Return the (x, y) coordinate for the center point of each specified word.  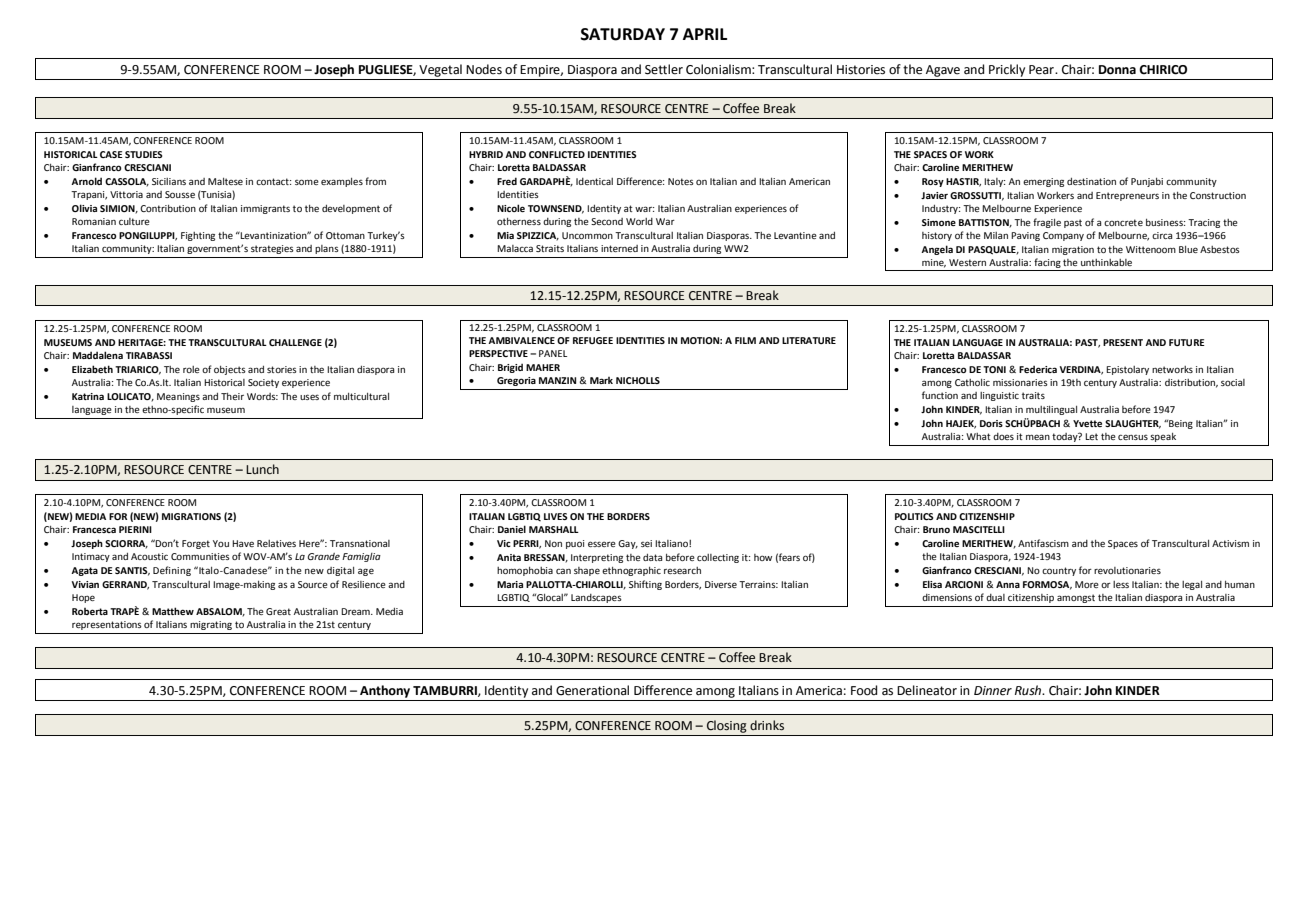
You (221, 543)
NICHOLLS (638, 380)
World (639, 221)
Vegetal (440, 70)
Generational (592, 690)
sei (646, 543)
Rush (1029, 690)
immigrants (265, 209)
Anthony (385, 691)
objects (230, 370)
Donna (1117, 70)
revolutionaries (1127, 570)
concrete (1123, 222)
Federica (1038, 369)
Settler (664, 69)
